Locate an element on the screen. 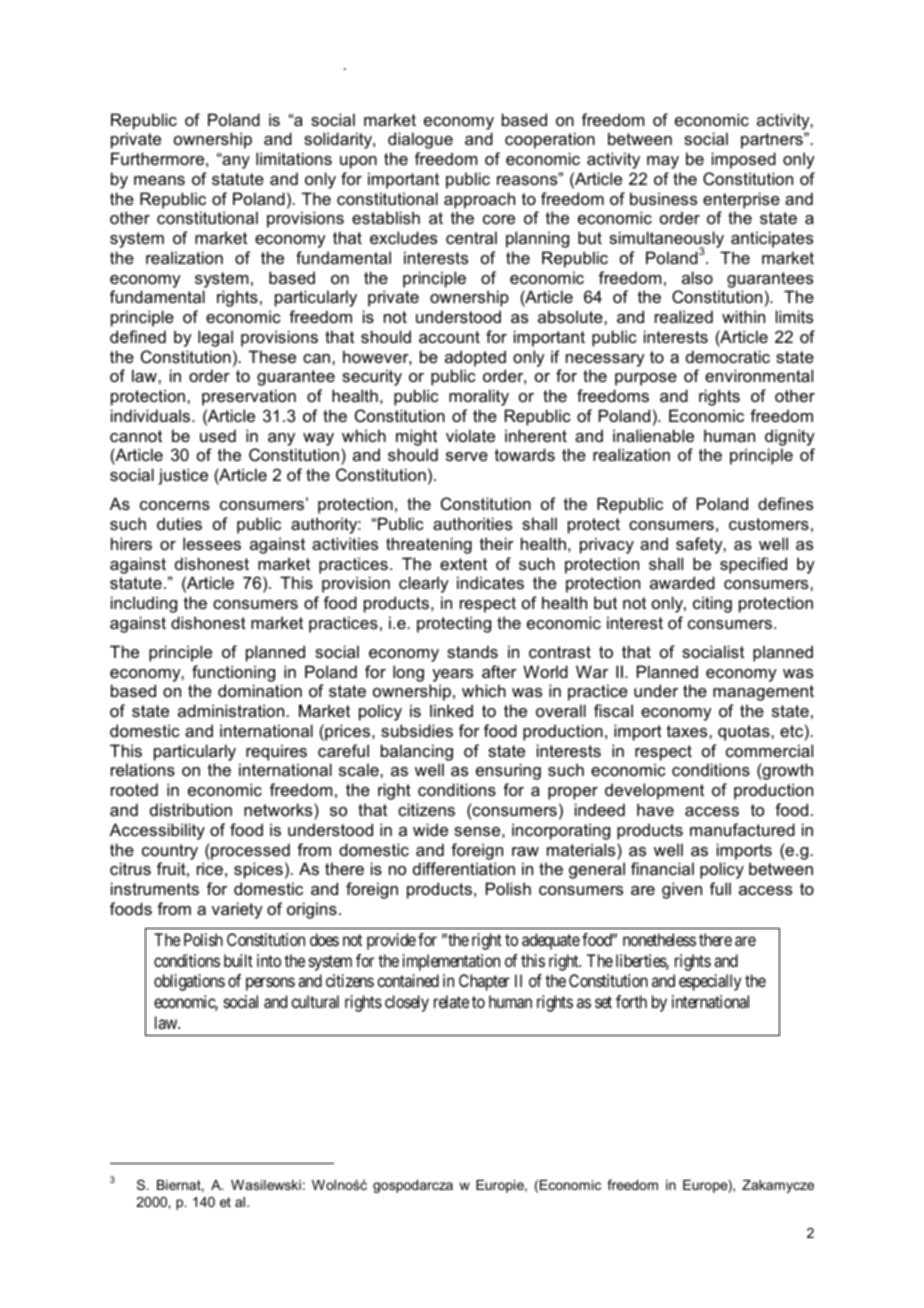 The image size is (924, 1308). obligations is located at coordinates (189, 982).
